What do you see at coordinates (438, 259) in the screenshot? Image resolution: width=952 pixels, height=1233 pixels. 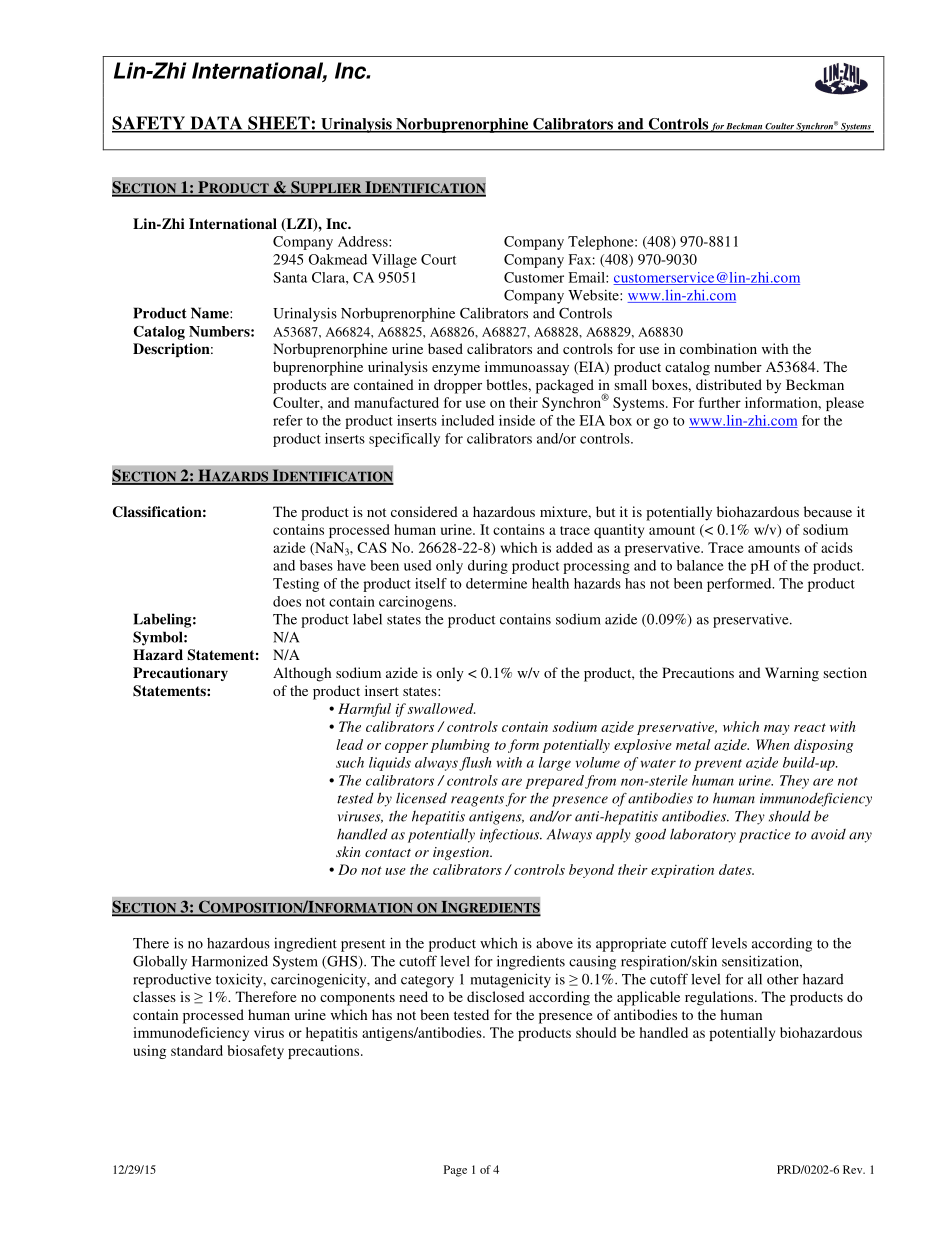 I see `Court` at bounding box center [438, 259].
